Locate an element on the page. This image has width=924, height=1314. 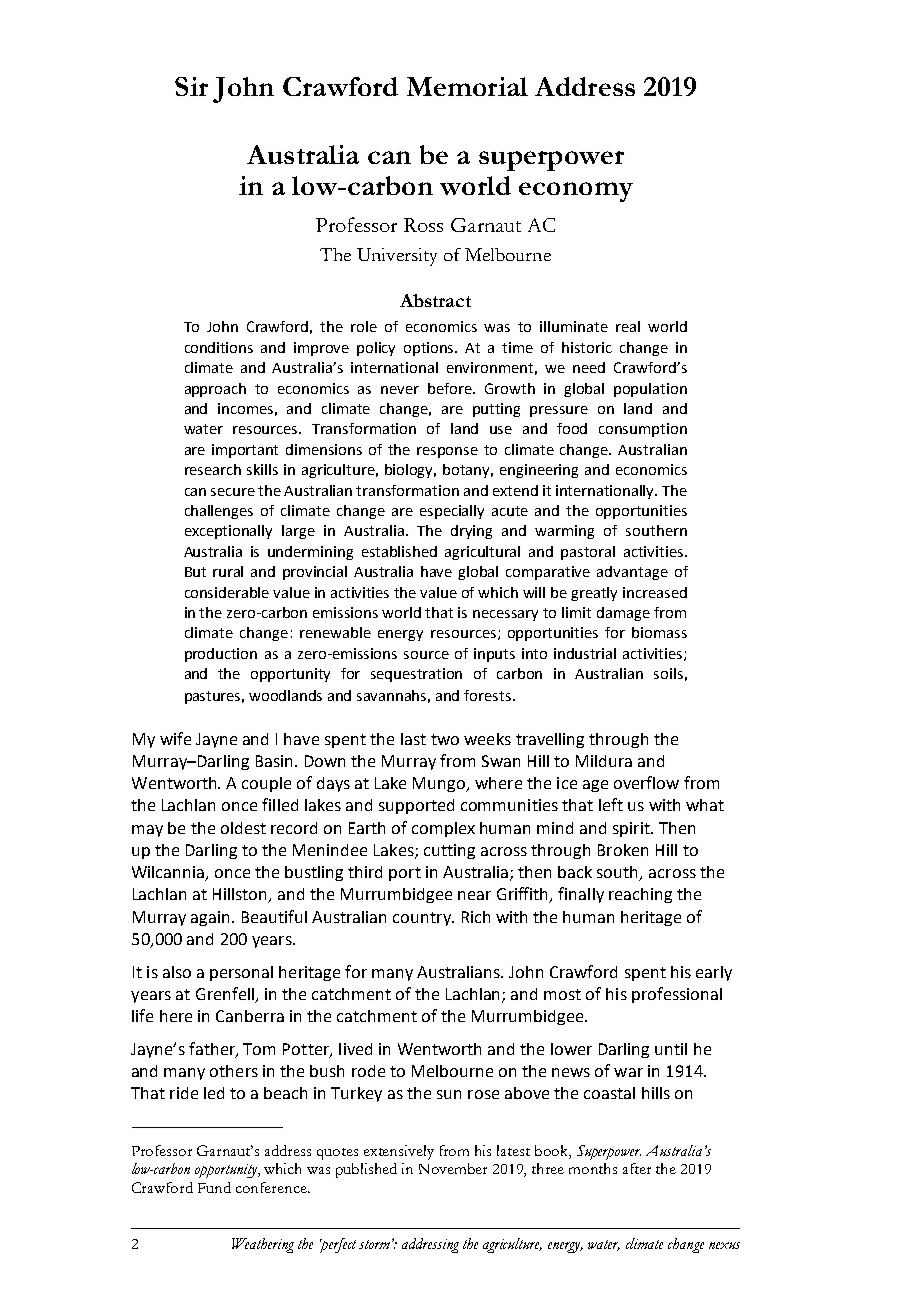
after is located at coordinates (637, 1168).
